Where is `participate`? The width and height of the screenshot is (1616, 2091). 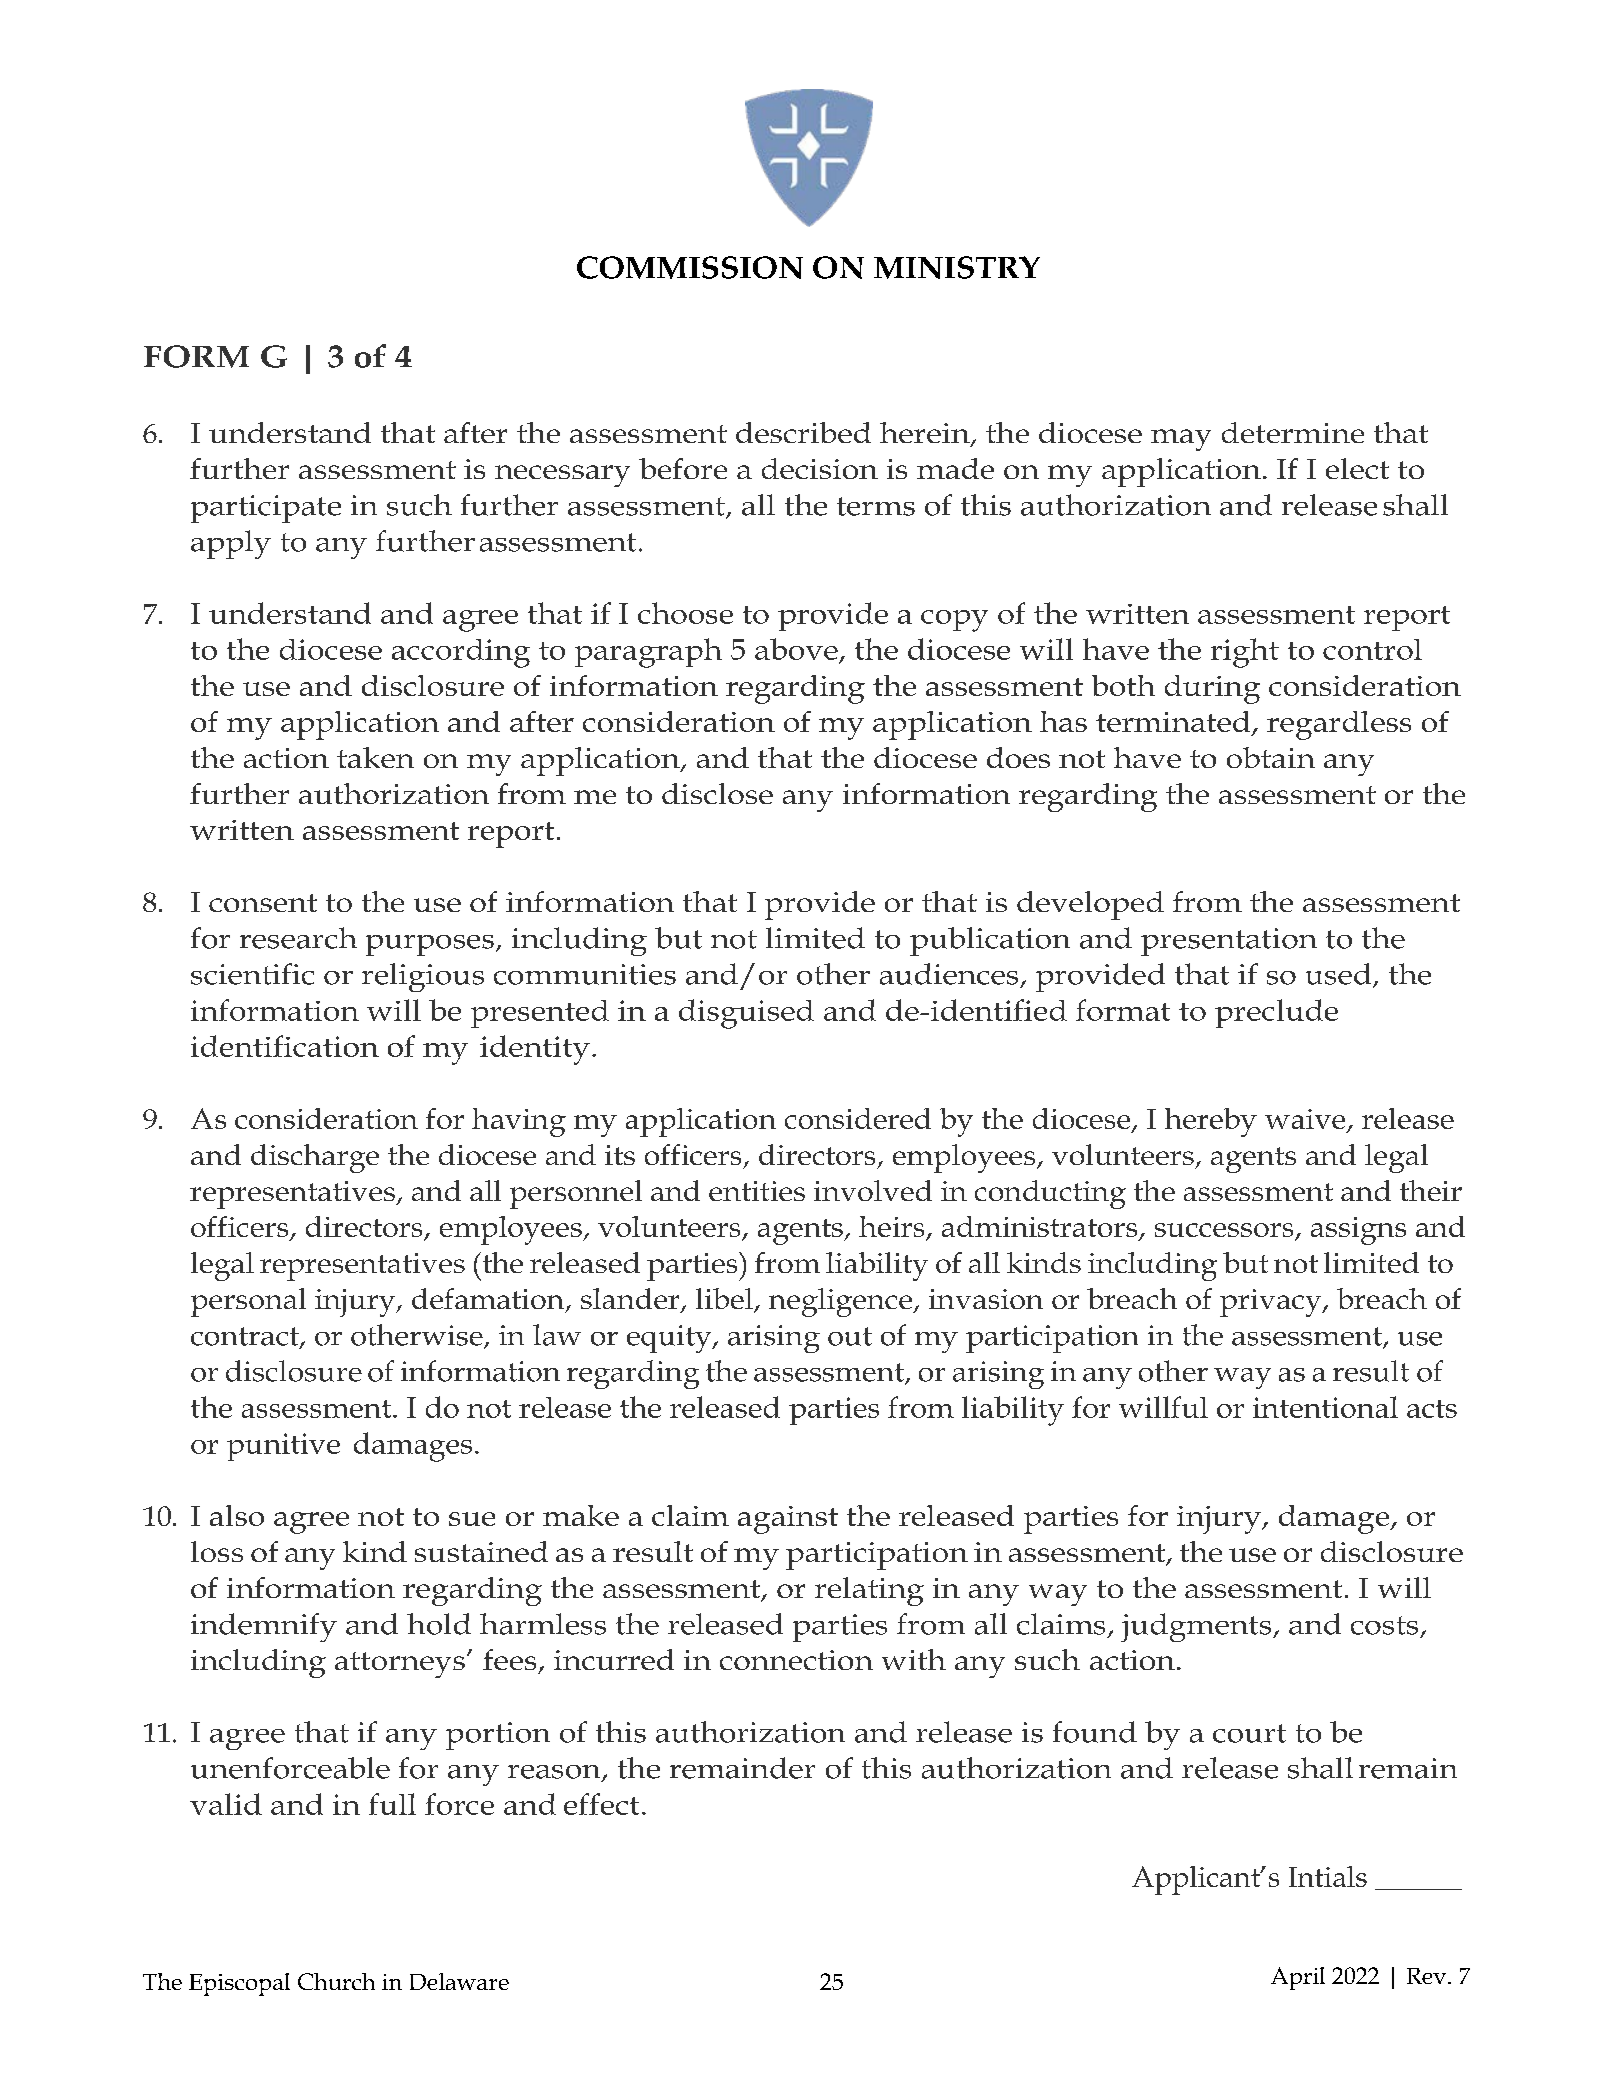 participate is located at coordinates (266, 509).
